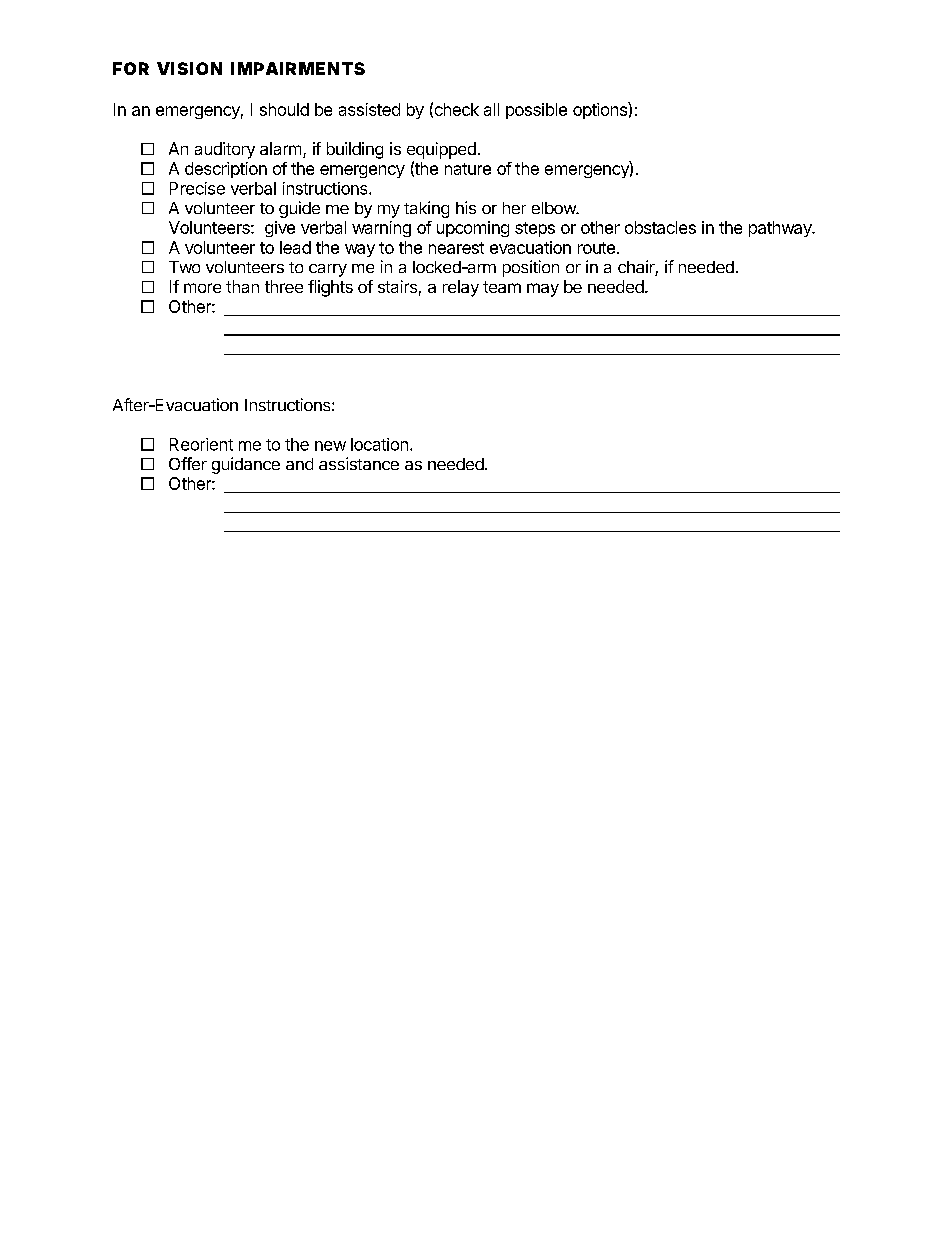 Image resolution: width=952 pixels, height=1233 pixels. I want to click on nature, so click(468, 169).
